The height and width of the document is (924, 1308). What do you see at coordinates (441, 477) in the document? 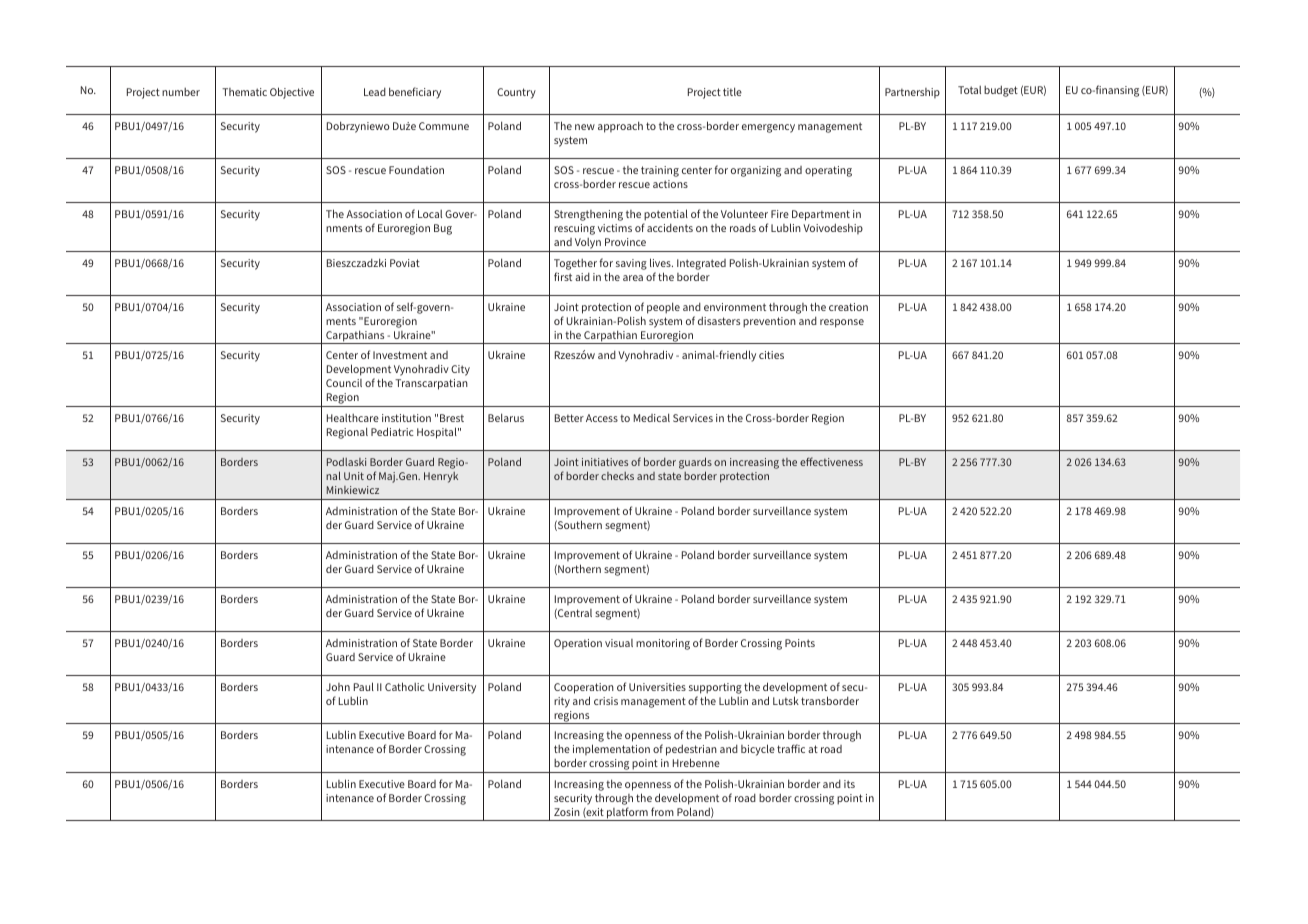
I see `Henryk` at bounding box center [441, 477].
